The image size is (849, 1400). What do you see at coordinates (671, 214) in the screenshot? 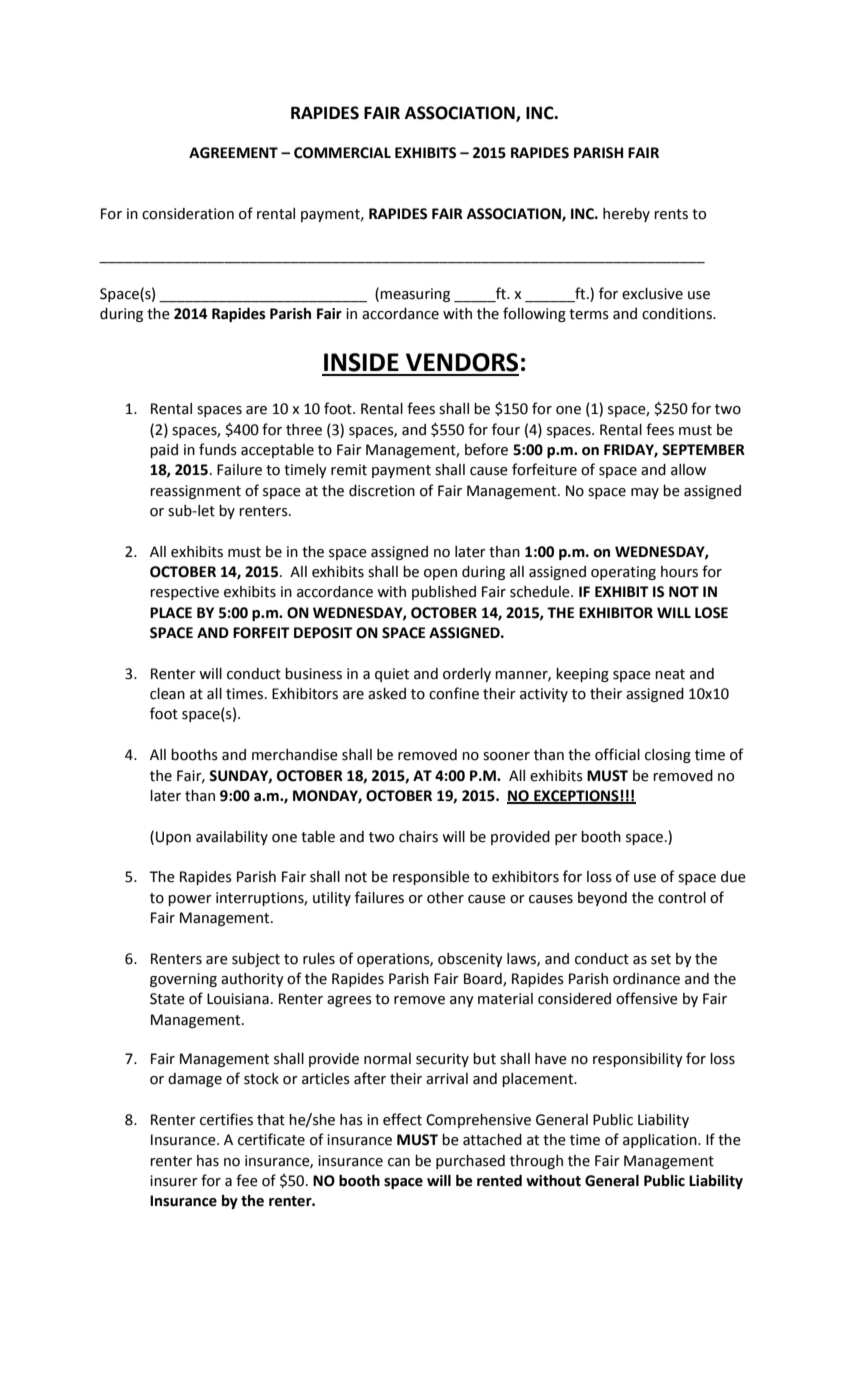
I see `rents` at bounding box center [671, 214].
